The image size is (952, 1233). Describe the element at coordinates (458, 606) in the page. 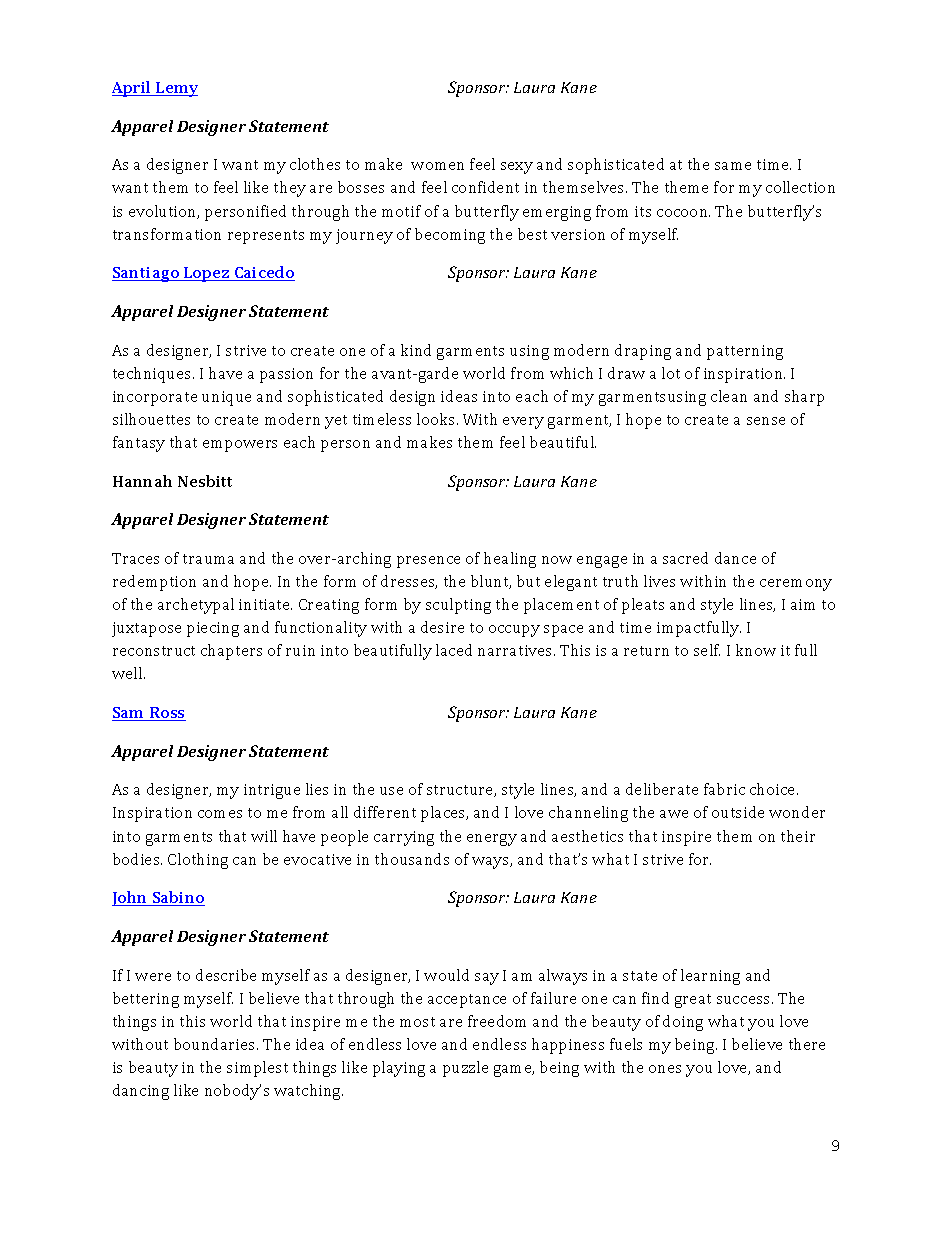

I see `sculpting` at that location.
